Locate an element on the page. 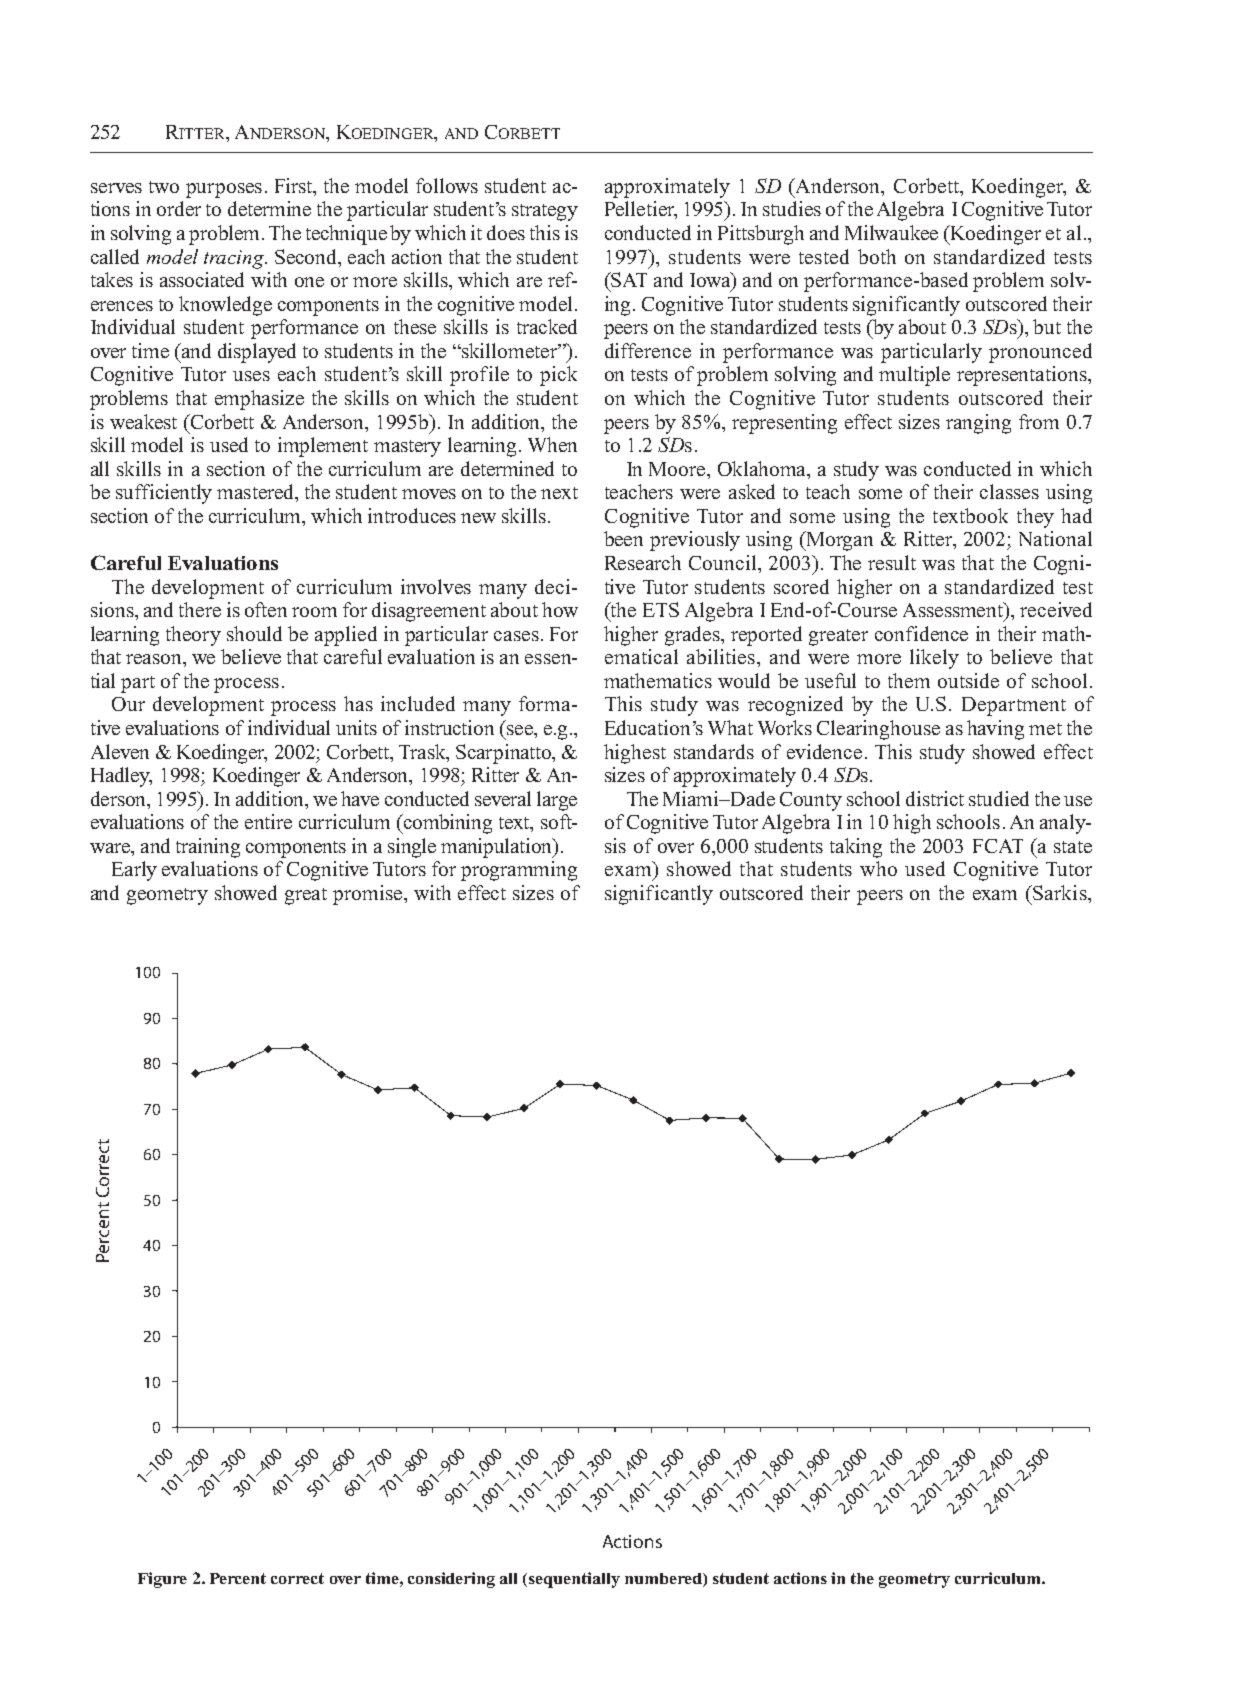 Image resolution: width=1234 pixels, height=1697 pixels. been is located at coordinates (623, 538).
